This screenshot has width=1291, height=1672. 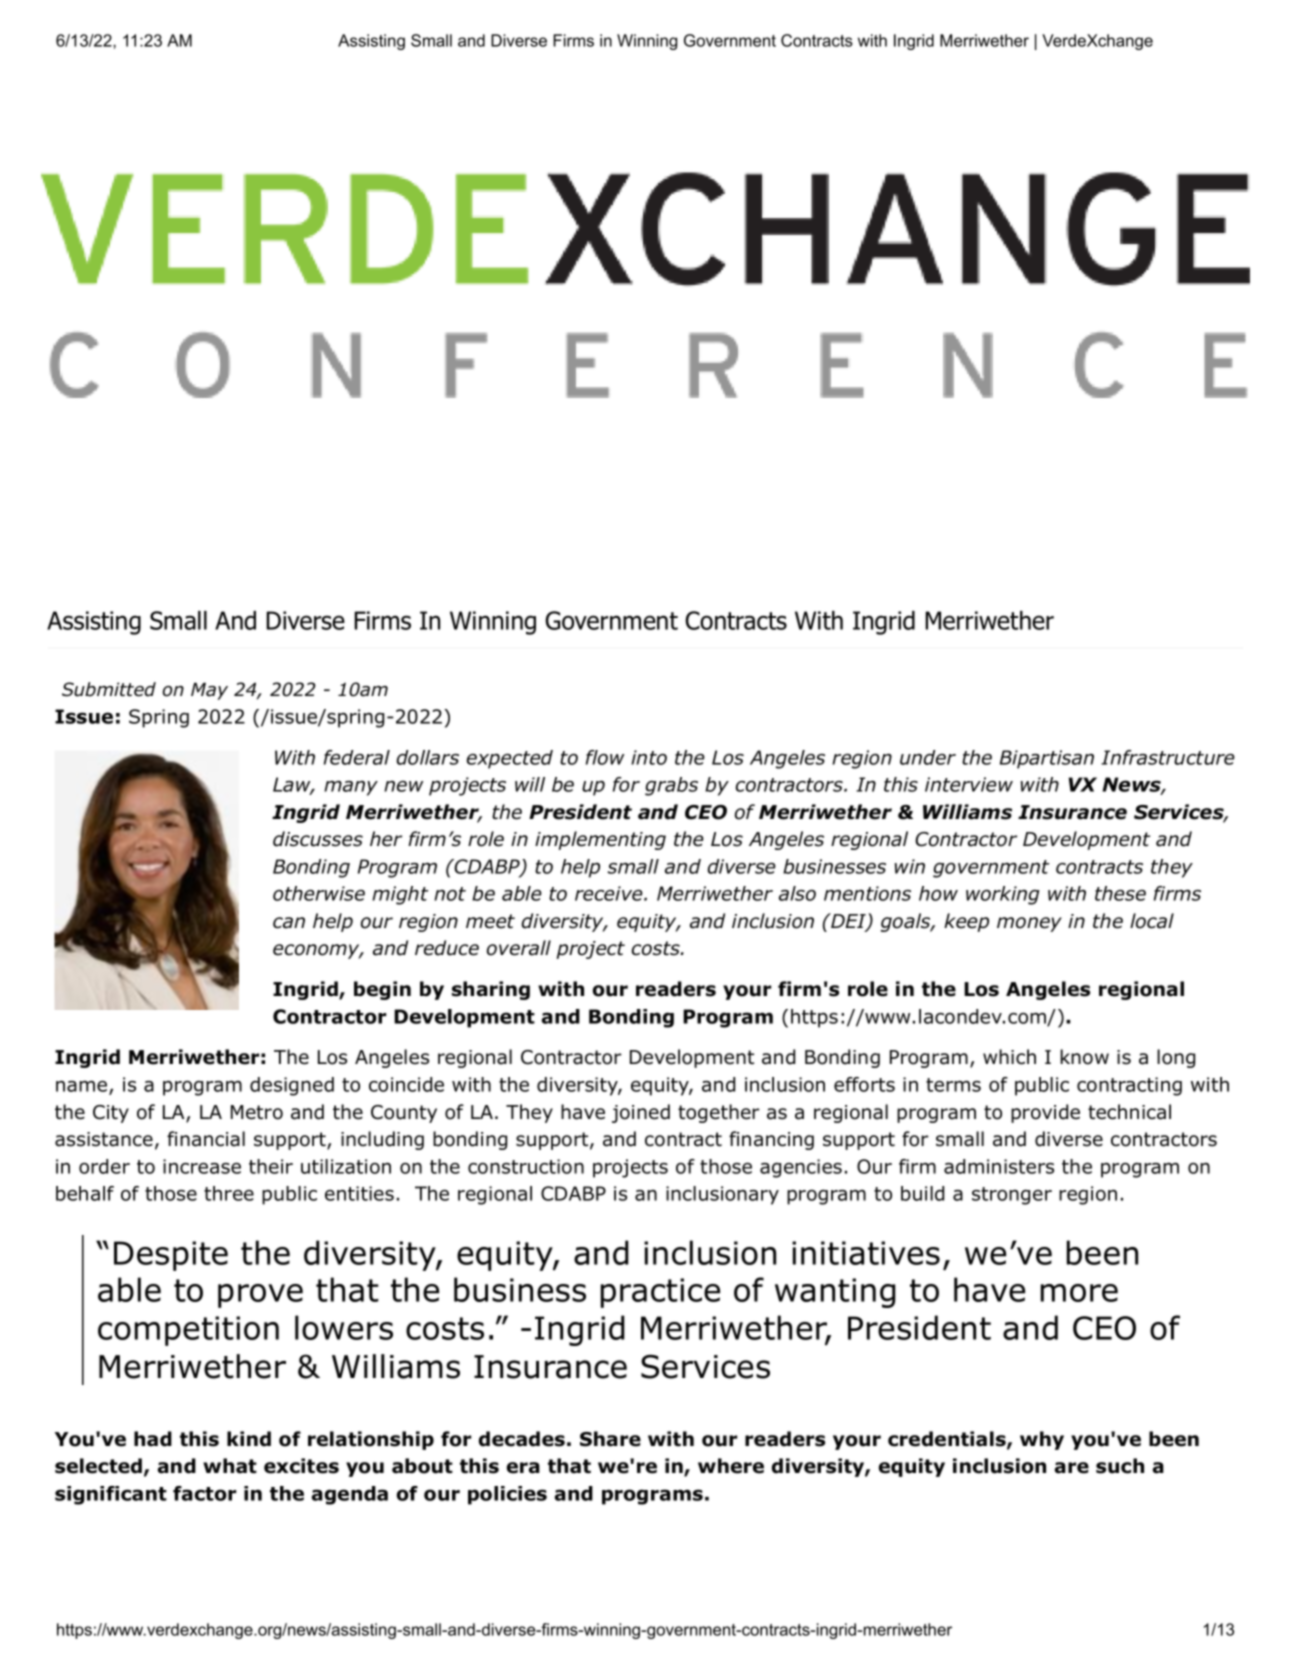 What do you see at coordinates (526, 1166) in the screenshot?
I see `construction` at bounding box center [526, 1166].
